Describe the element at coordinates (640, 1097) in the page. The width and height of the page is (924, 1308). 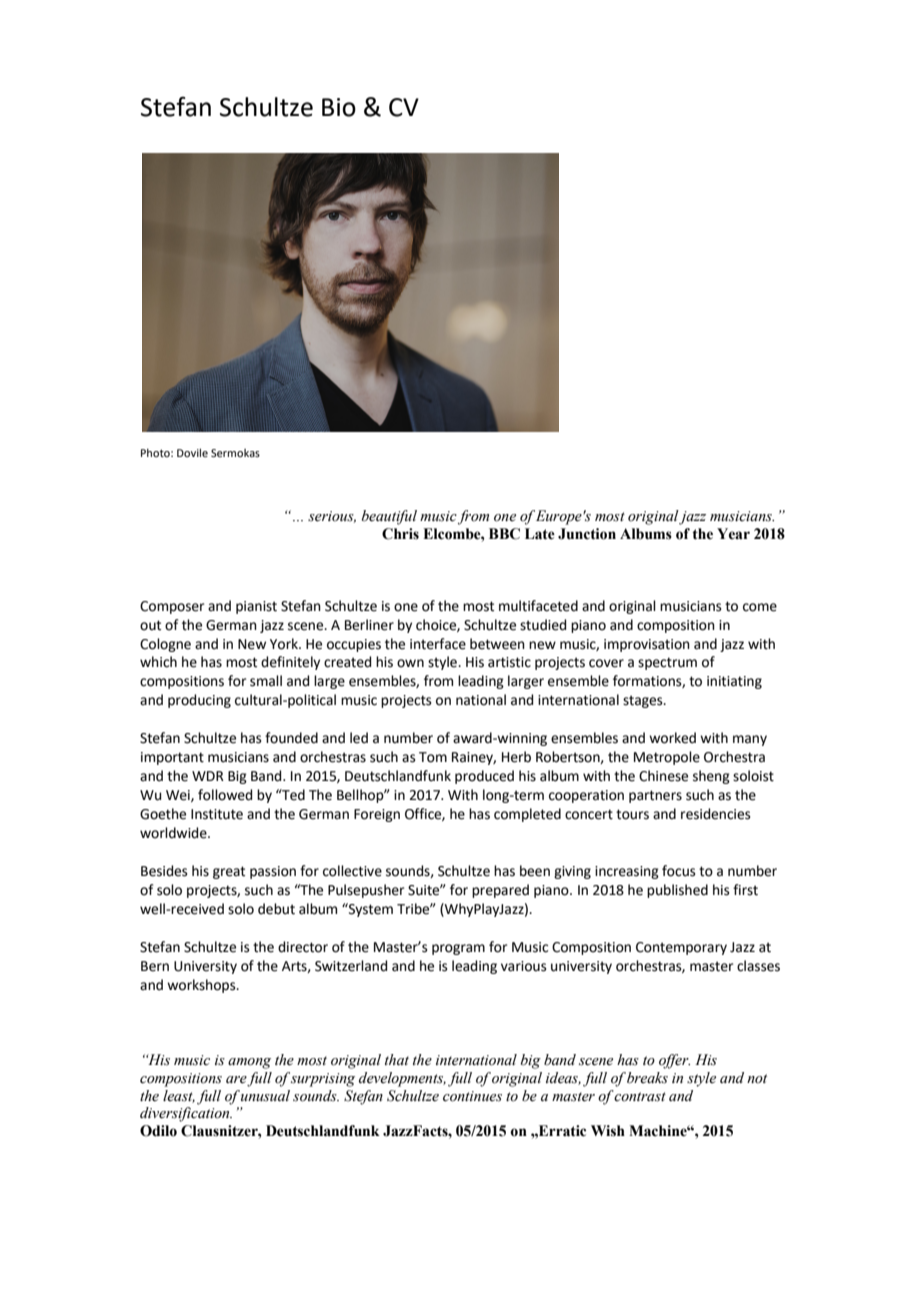
I see `contrast` at that location.
